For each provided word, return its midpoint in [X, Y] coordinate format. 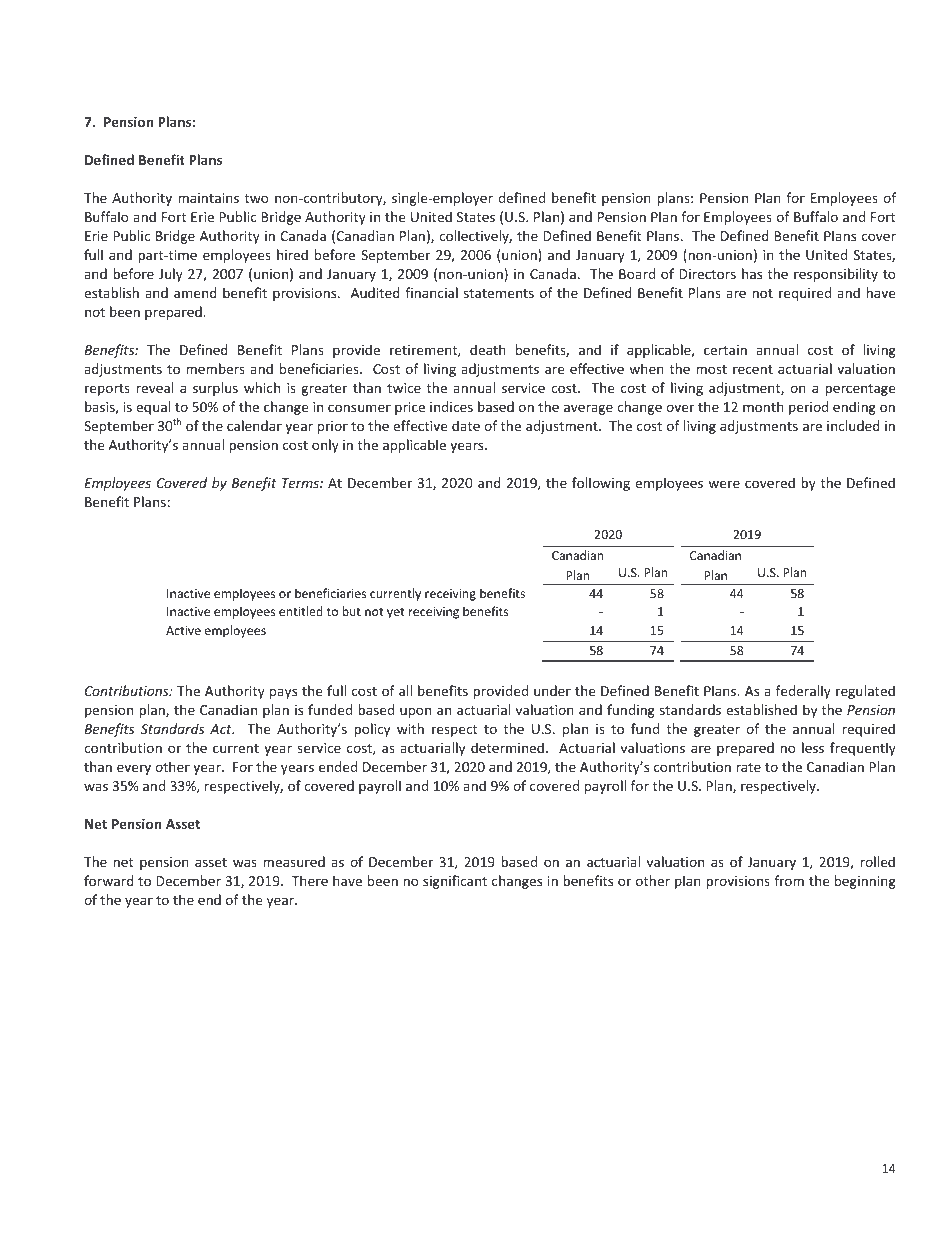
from [789, 880]
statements [499, 293]
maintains [208, 198]
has [752, 273]
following [601, 484]
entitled [301, 611]
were [724, 484]
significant [455, 882]
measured [294, 861]
